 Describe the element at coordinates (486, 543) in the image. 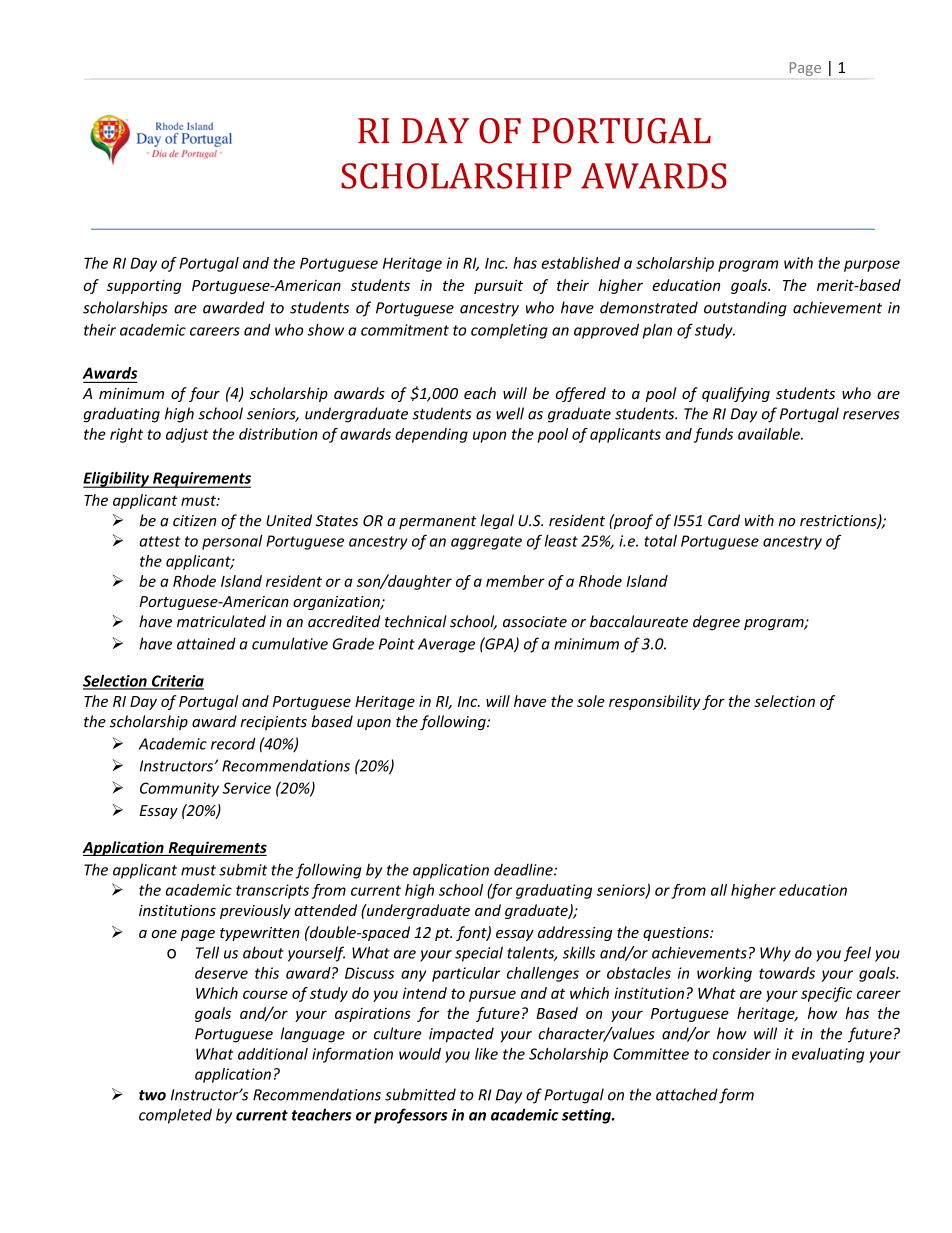

I see `aggregate` at that location.
